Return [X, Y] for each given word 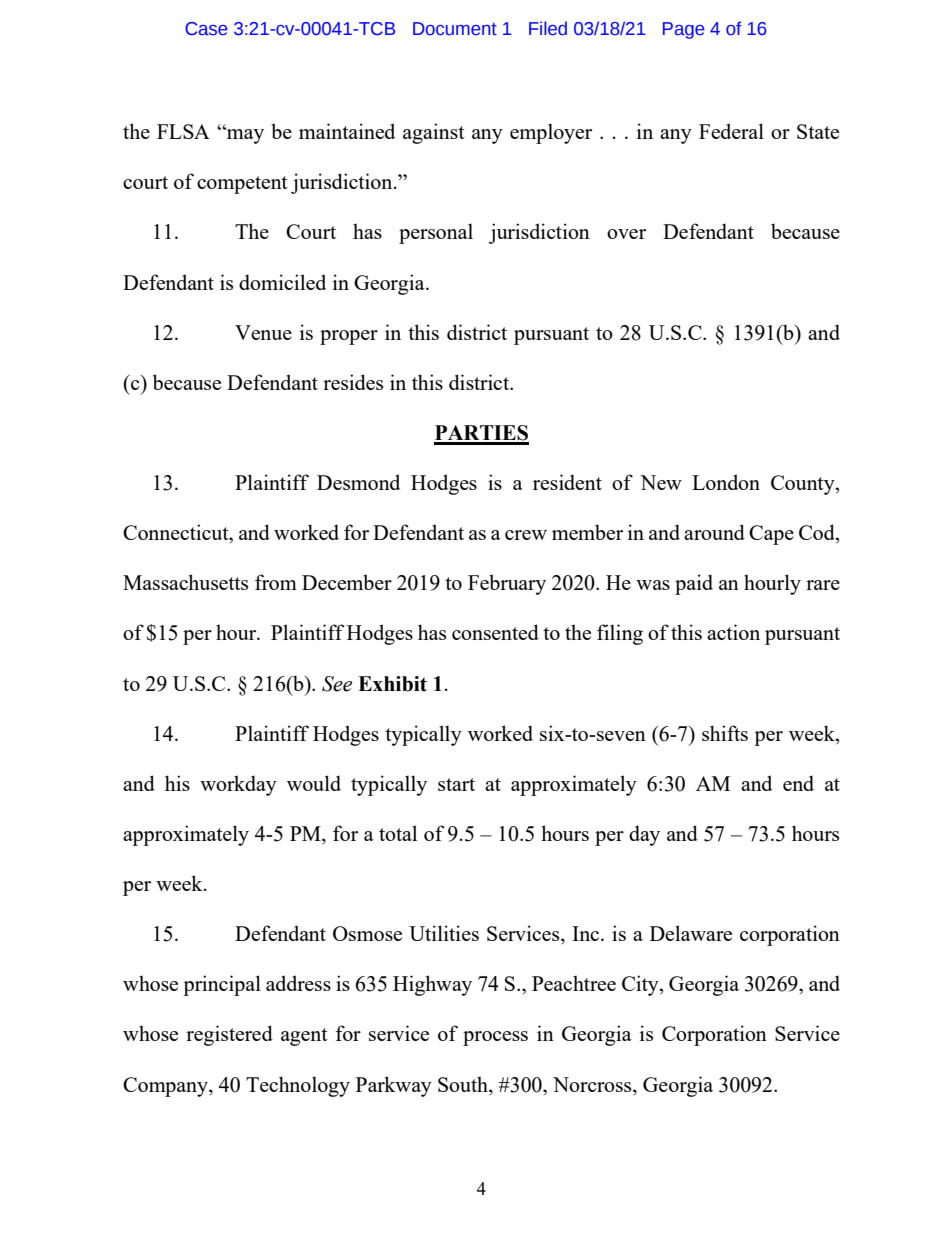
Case [206, 29]
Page [683, 30]
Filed [548, 28]
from [276, 582]
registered [229, 1035]
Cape [771, 535]
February [507, 584]
